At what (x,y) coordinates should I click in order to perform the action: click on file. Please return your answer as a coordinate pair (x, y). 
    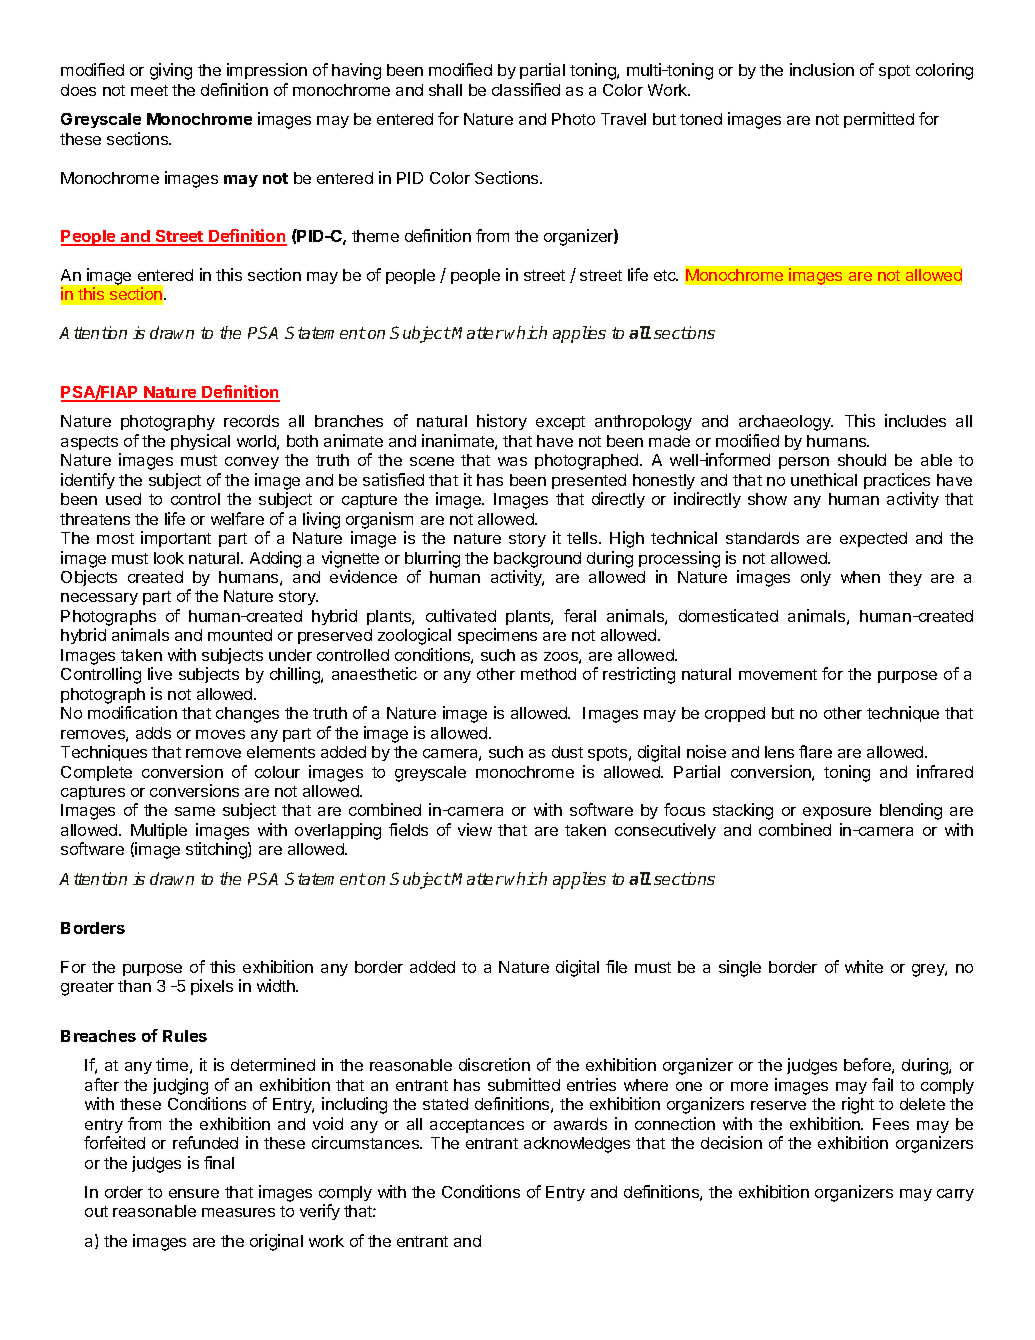
    Looking at the image, I should click on (616, 966).
